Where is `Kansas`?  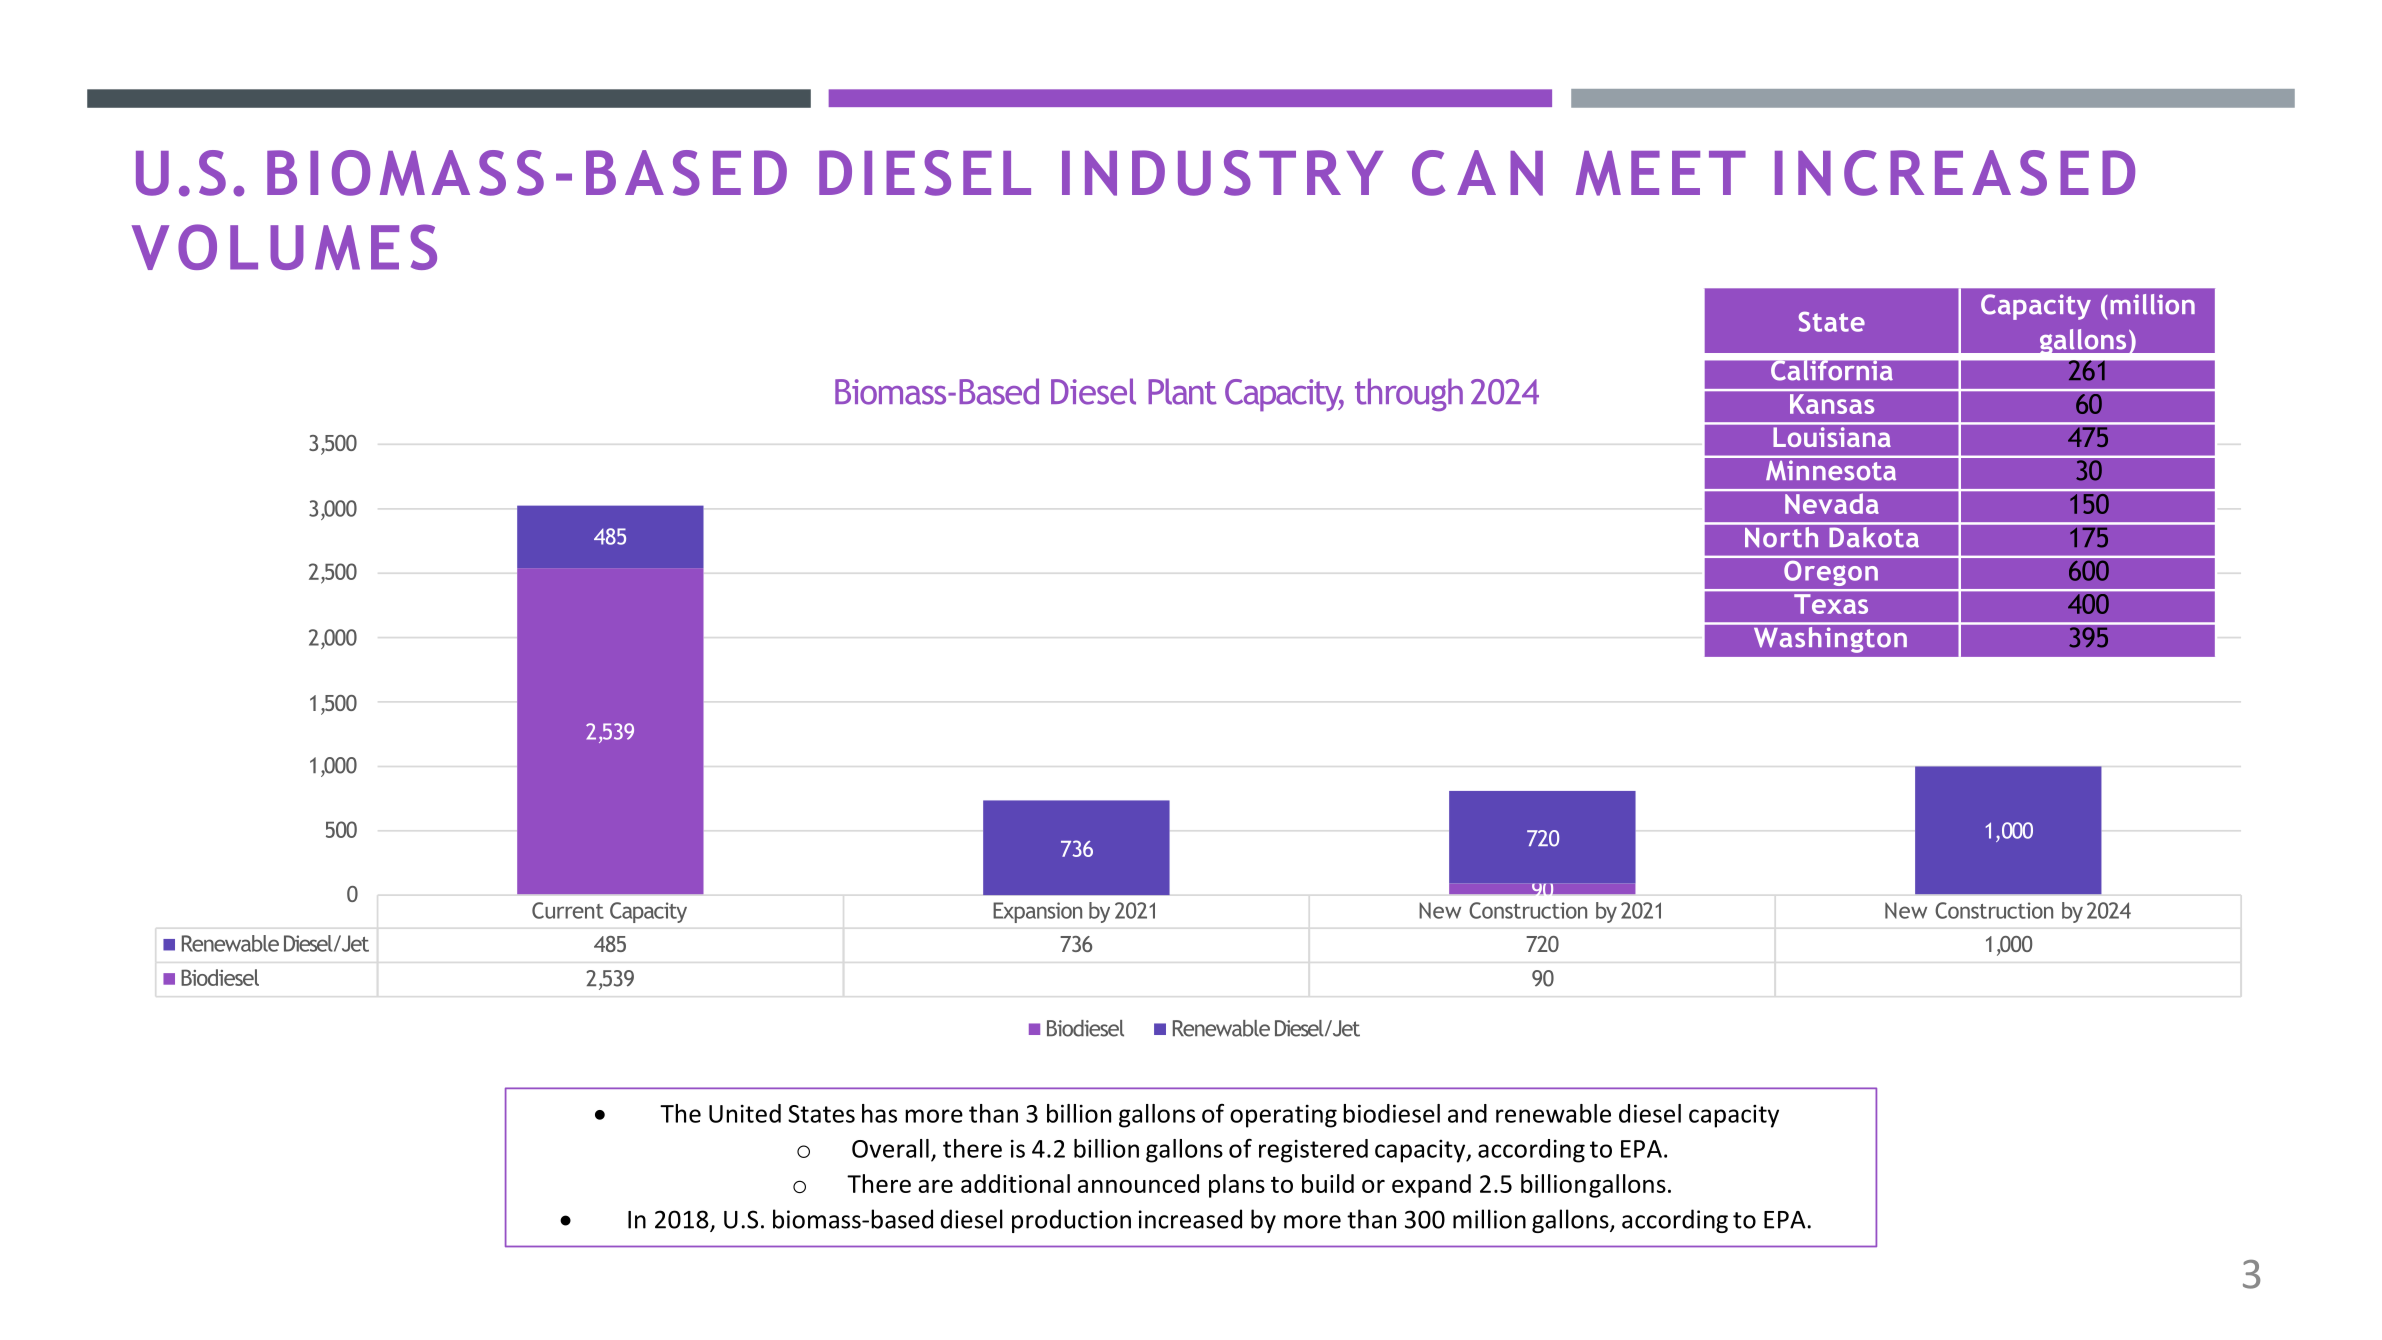
Kansas is located at coordinates (1832, 404).
